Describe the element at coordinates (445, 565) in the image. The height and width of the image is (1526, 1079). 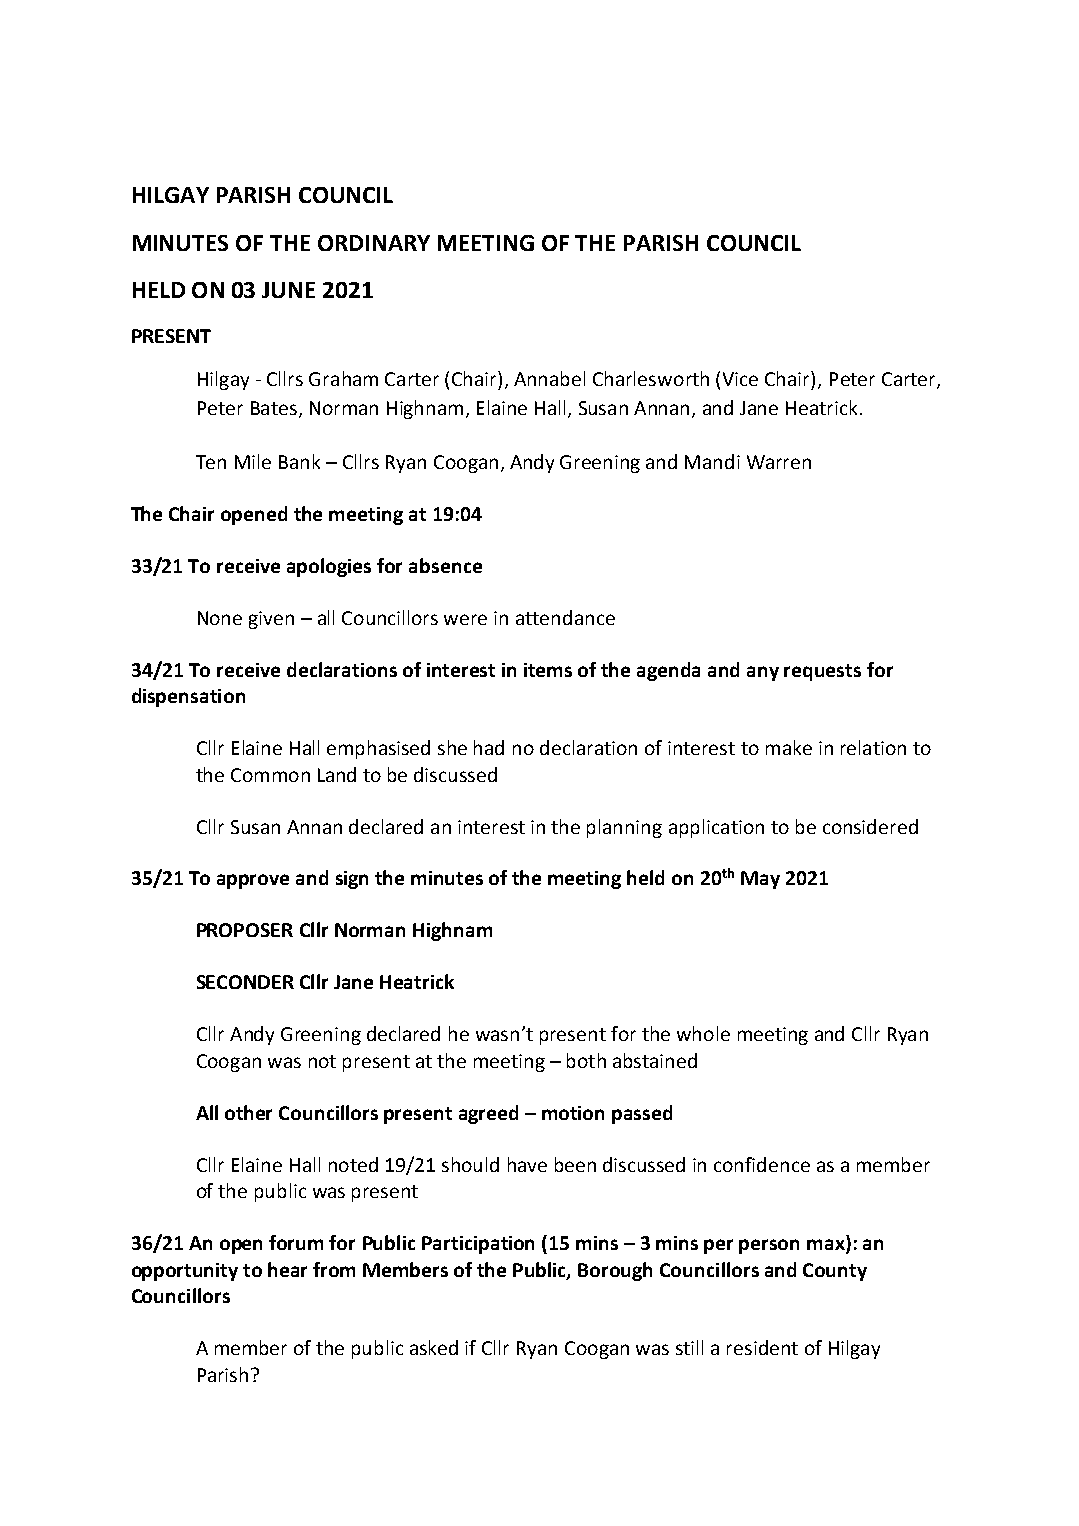
I see `absence` at that location.
